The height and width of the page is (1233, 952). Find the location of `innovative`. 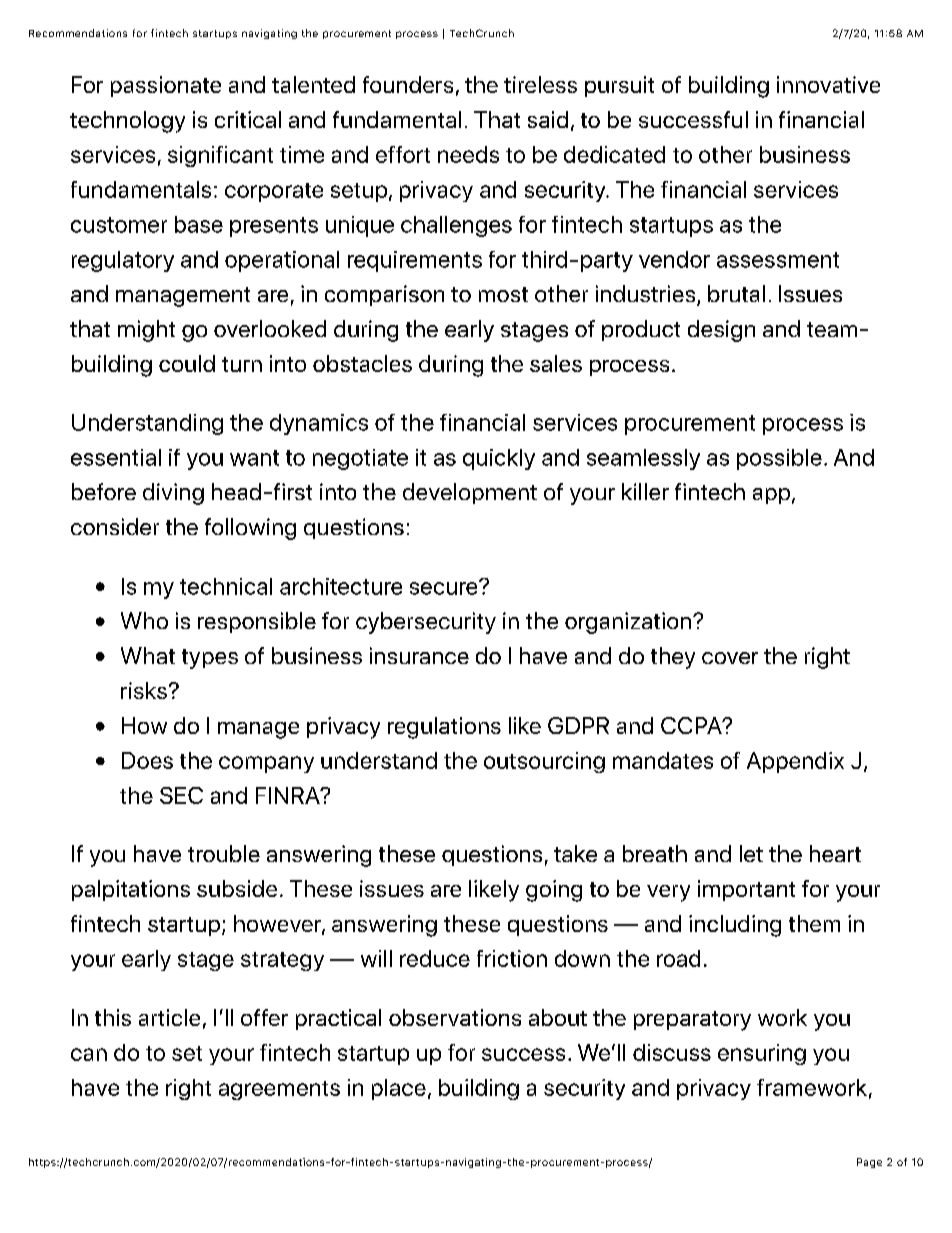

innovative is located at coordinates (828, 84).
